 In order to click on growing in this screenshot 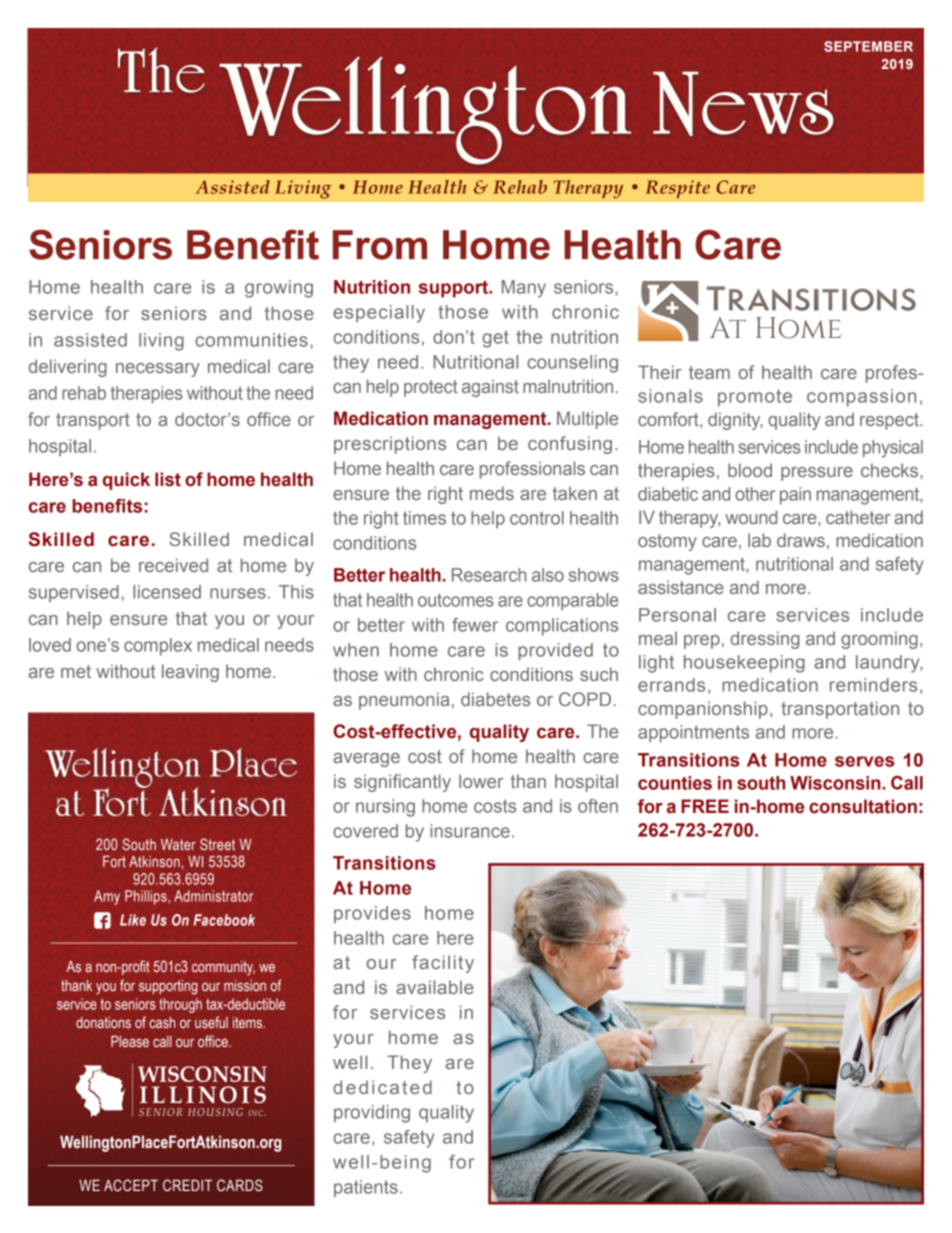, I will do `click(279, 289)`.
